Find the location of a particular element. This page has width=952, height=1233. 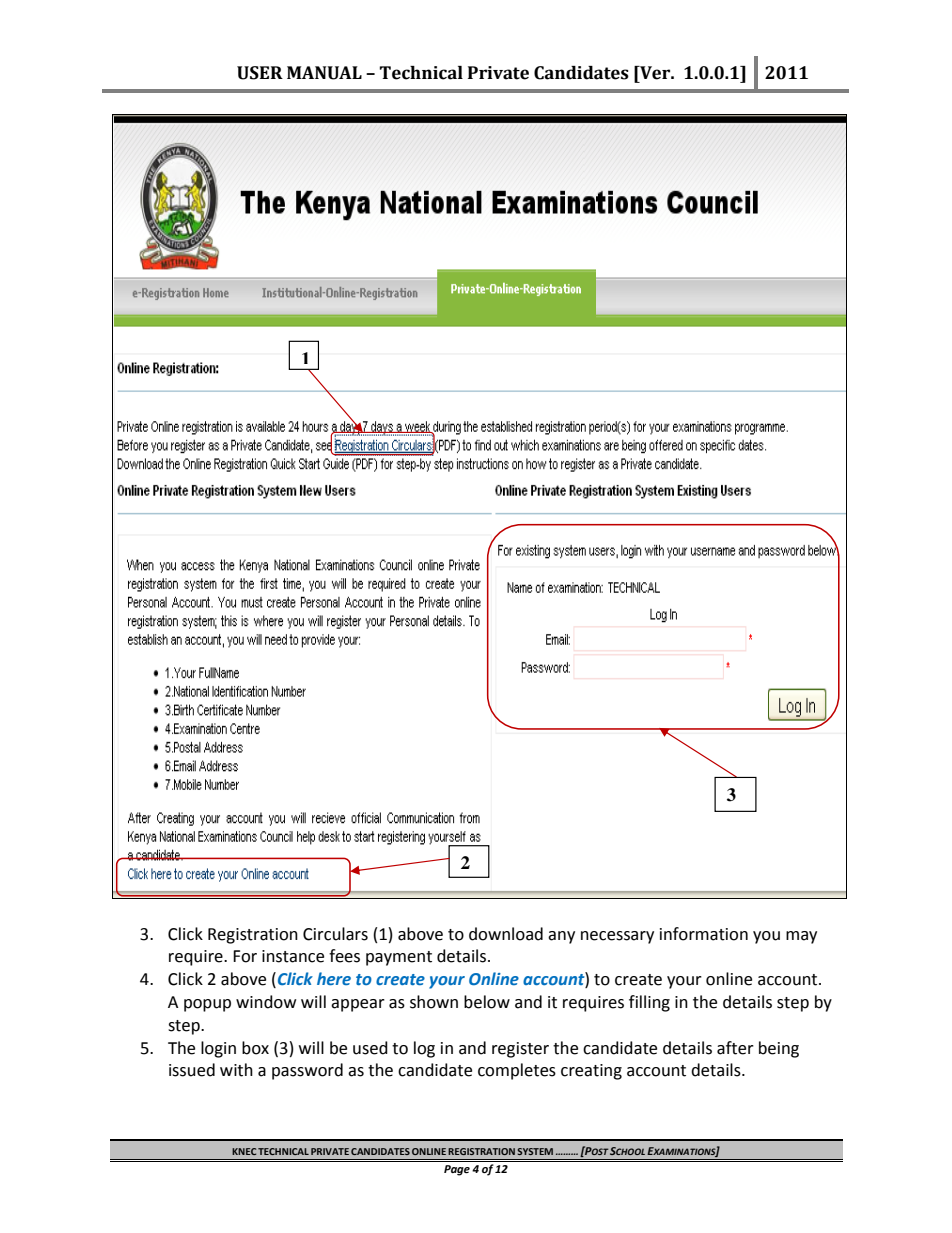

may is located at coordinates (801, 937).
